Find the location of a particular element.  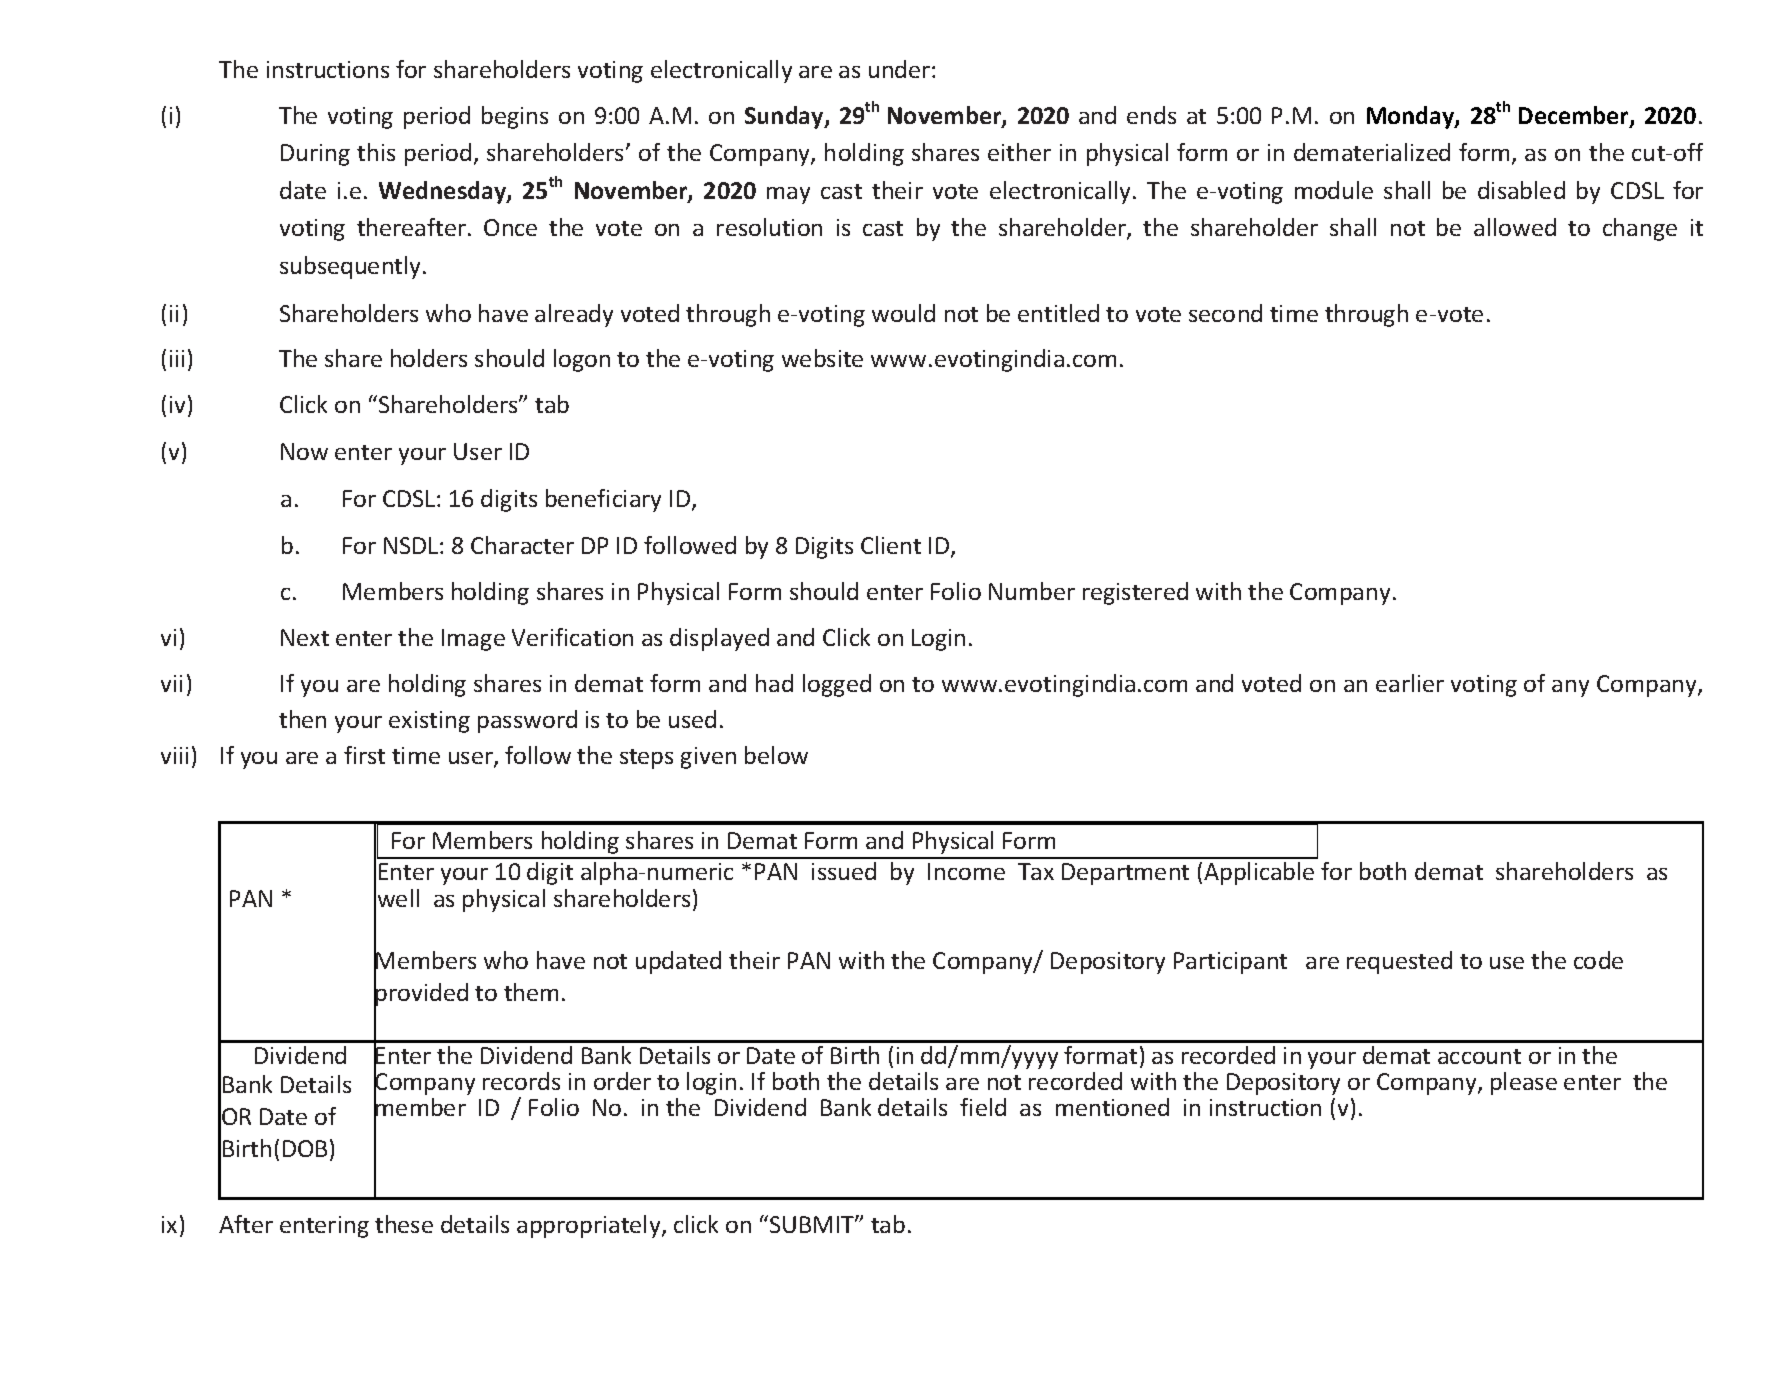

this is located at coordinates (376, 152).
